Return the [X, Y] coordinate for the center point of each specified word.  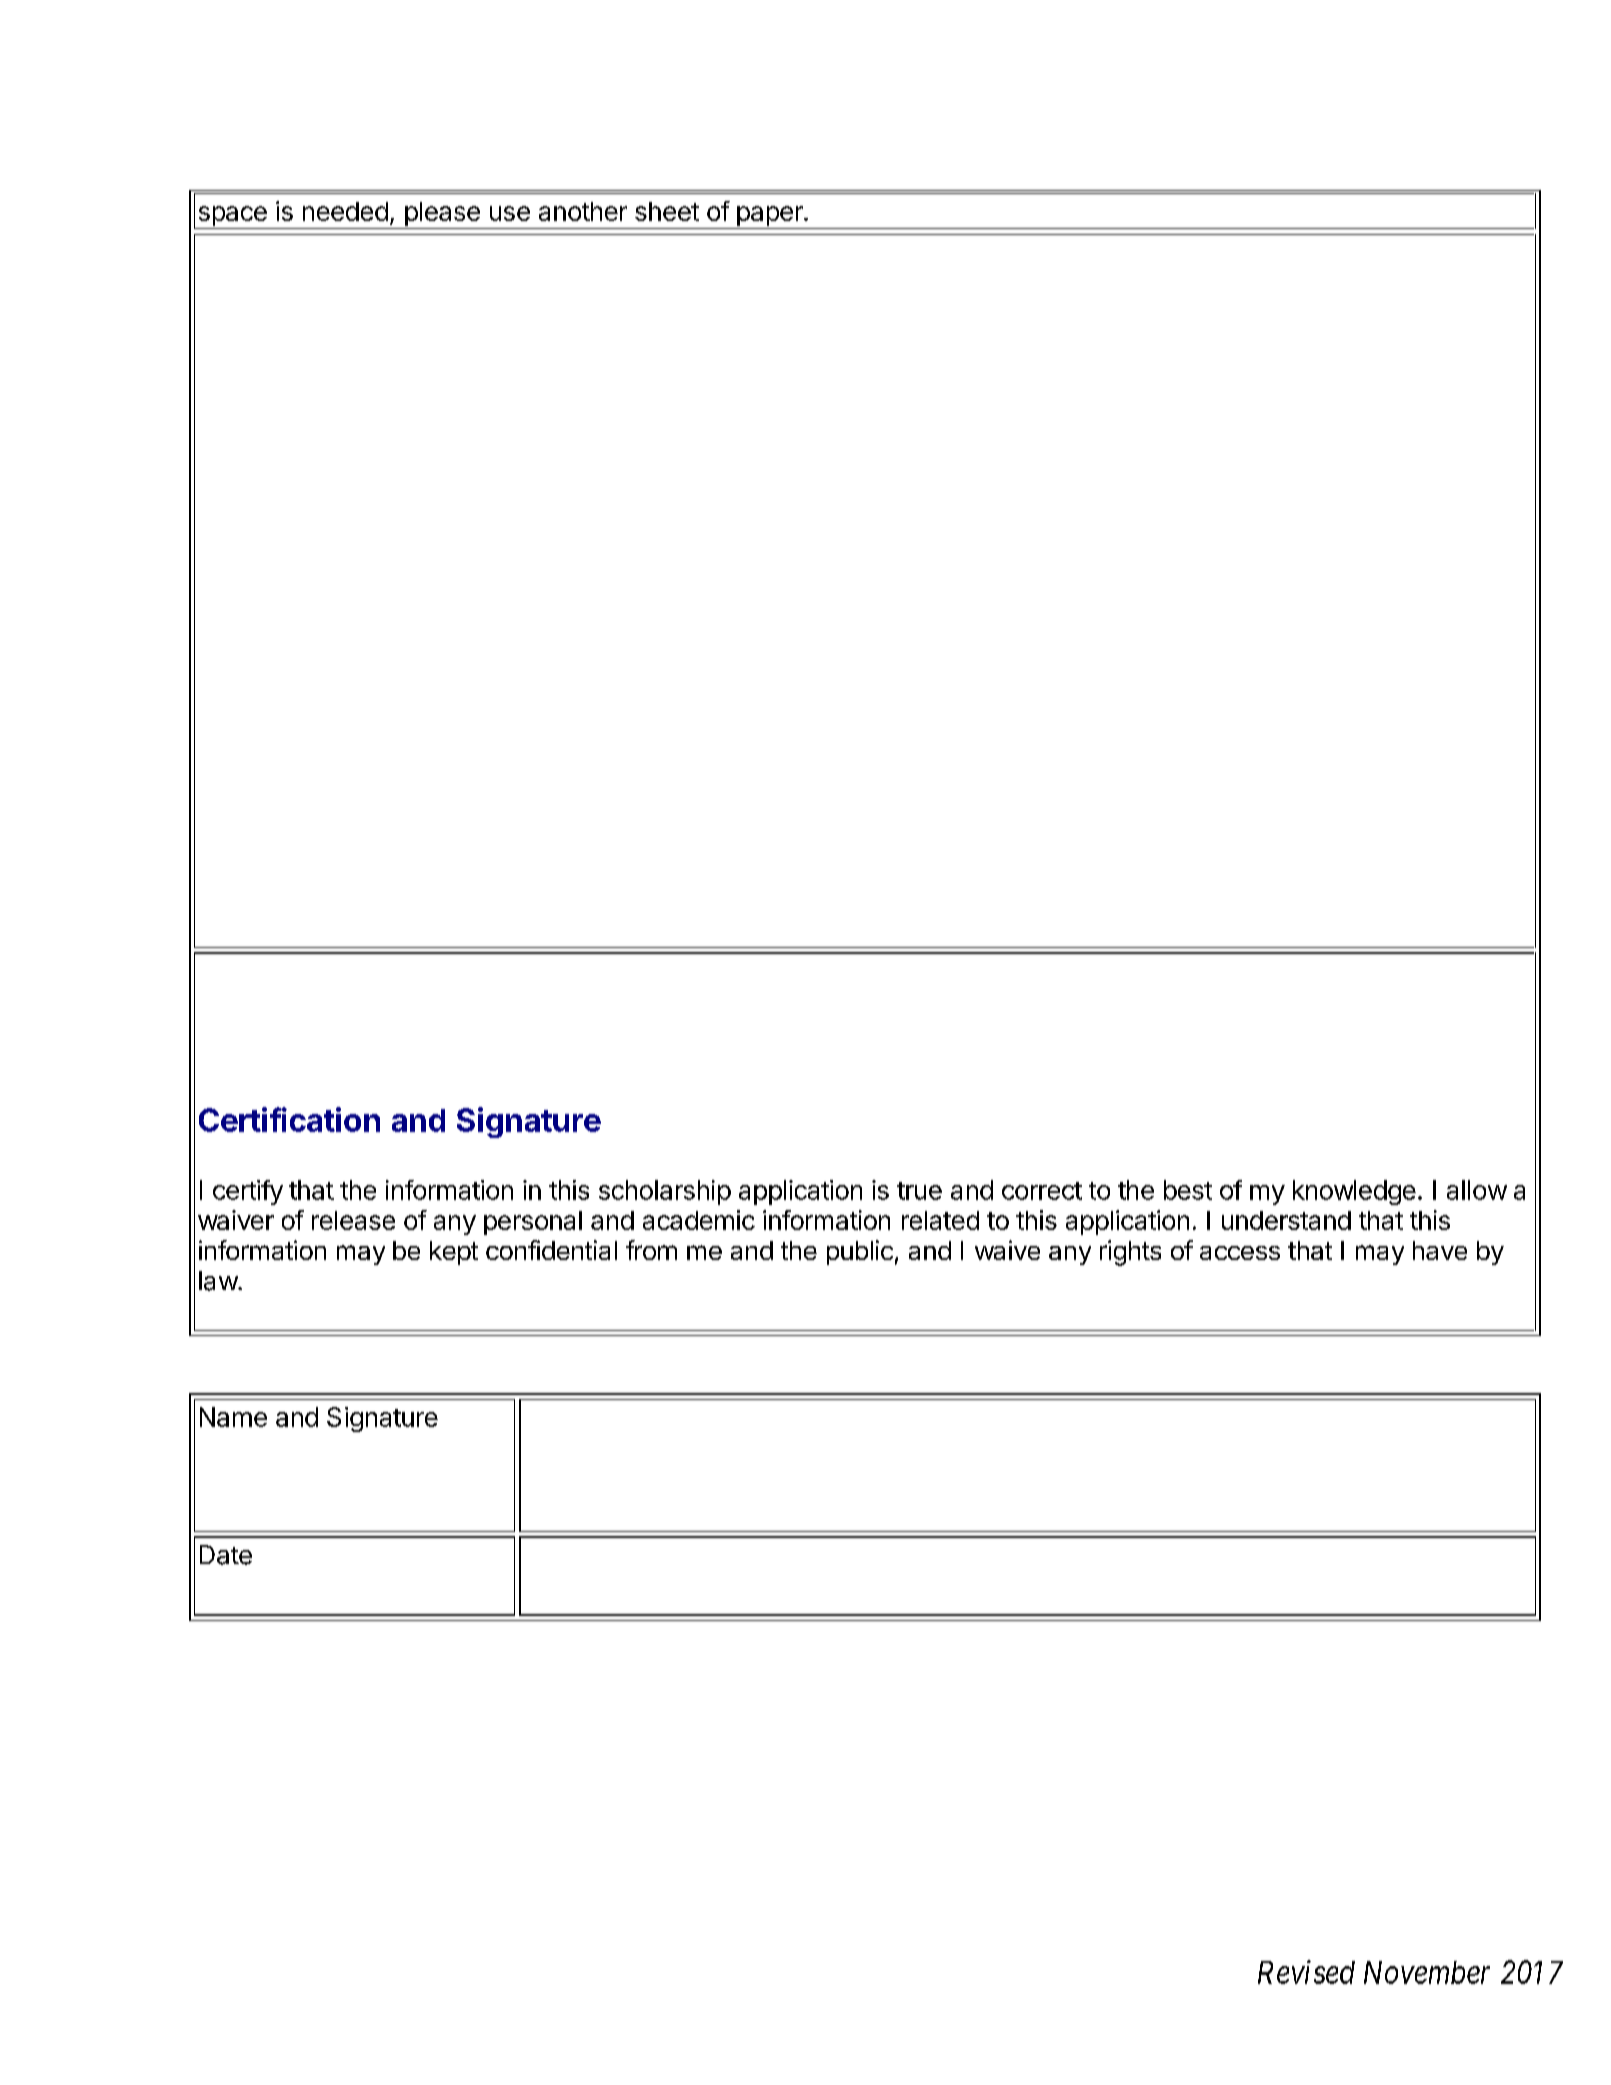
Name [233, 1417]
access [1240, 1253]
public [860, 1252]
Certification [289, 1119]
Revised [1306, 1972]
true [919, 1191]
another [583, 211]
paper [769, 217]
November [1427, 1972]
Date [226, 1555]
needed [345, 211]
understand [1286, 1220]
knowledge [1354, 1192]
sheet [667, 211]
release [353, 1220]
